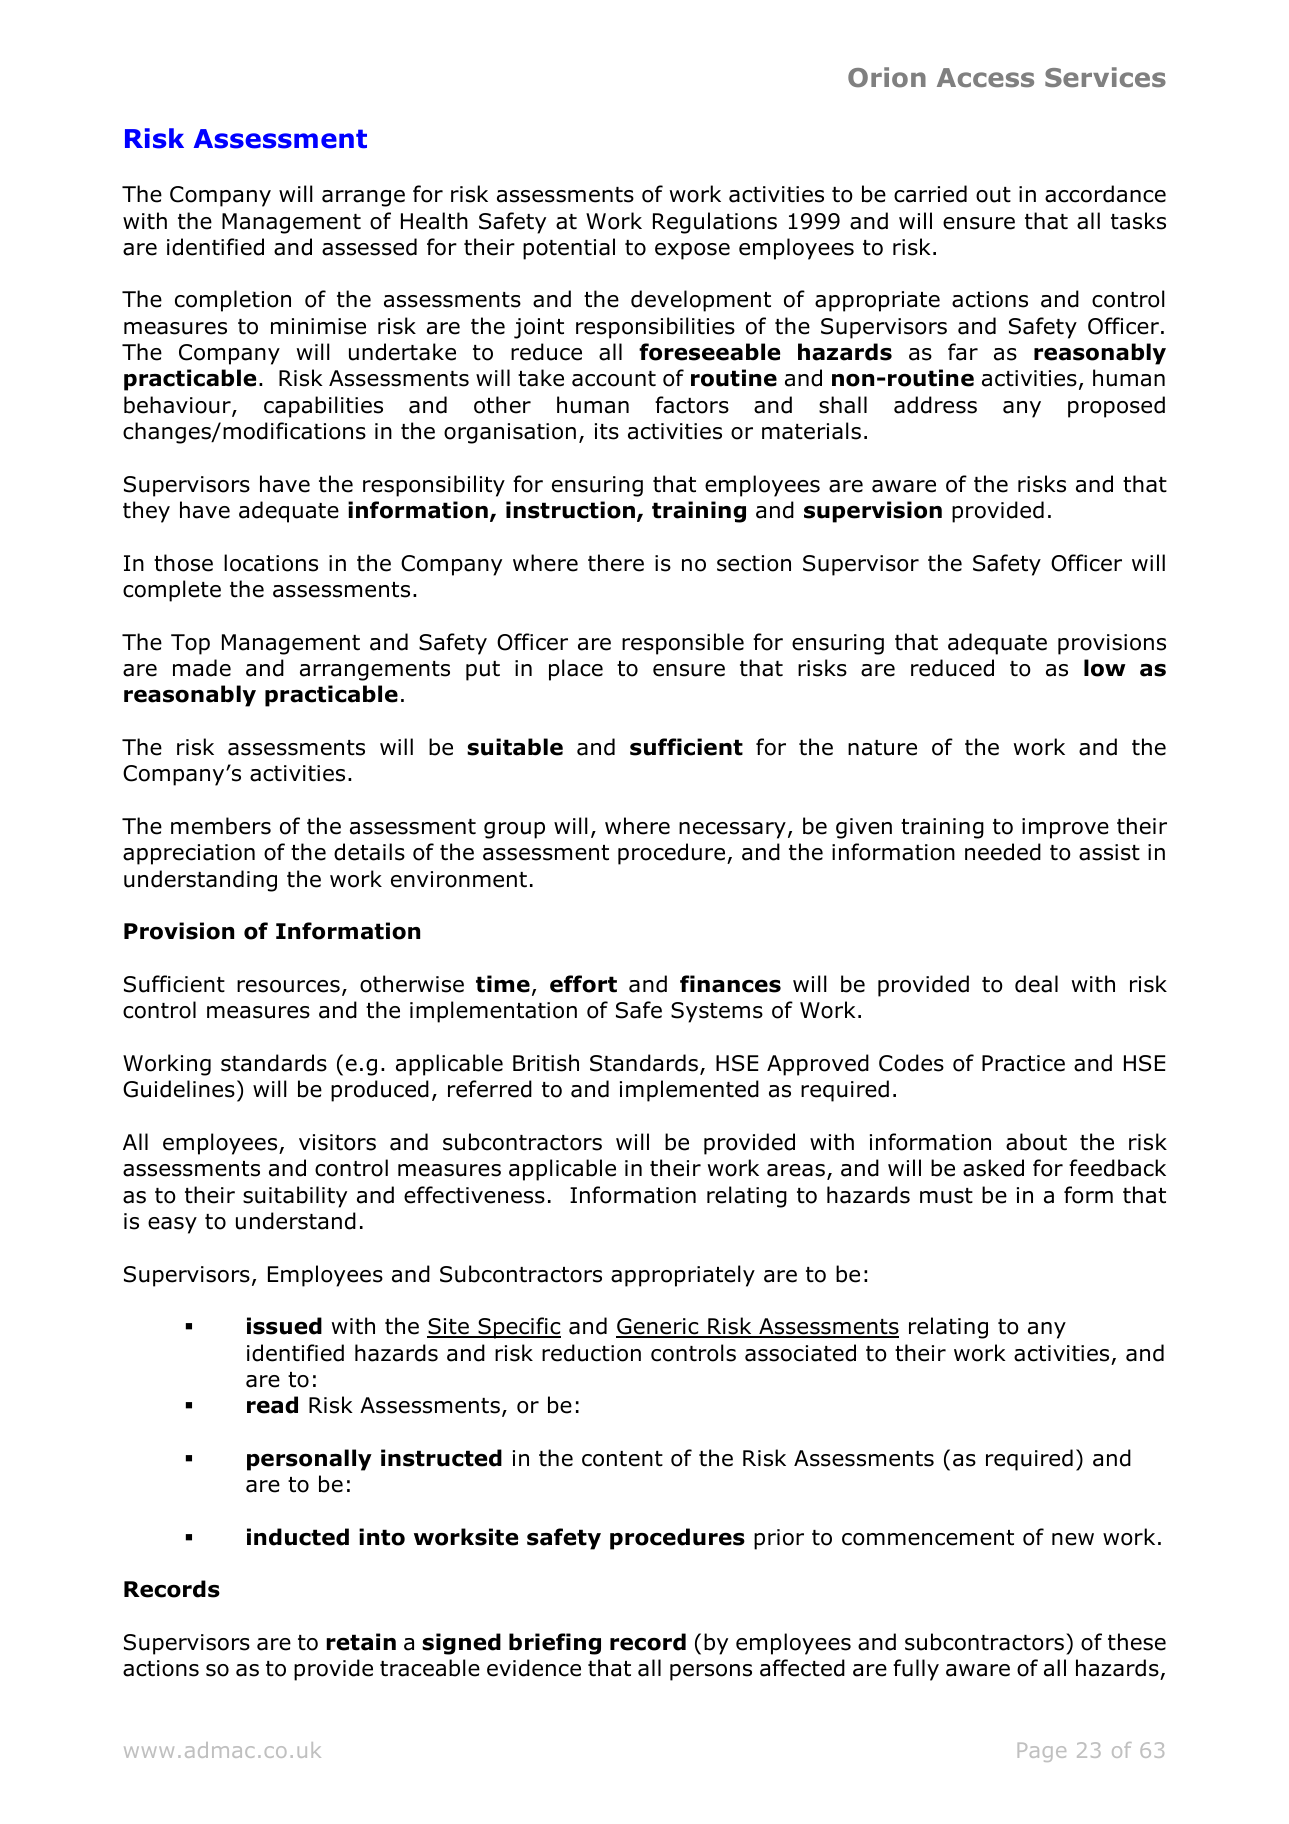  Describe the element at coordinates (935, 405) in the image. I see `address` at that location.
